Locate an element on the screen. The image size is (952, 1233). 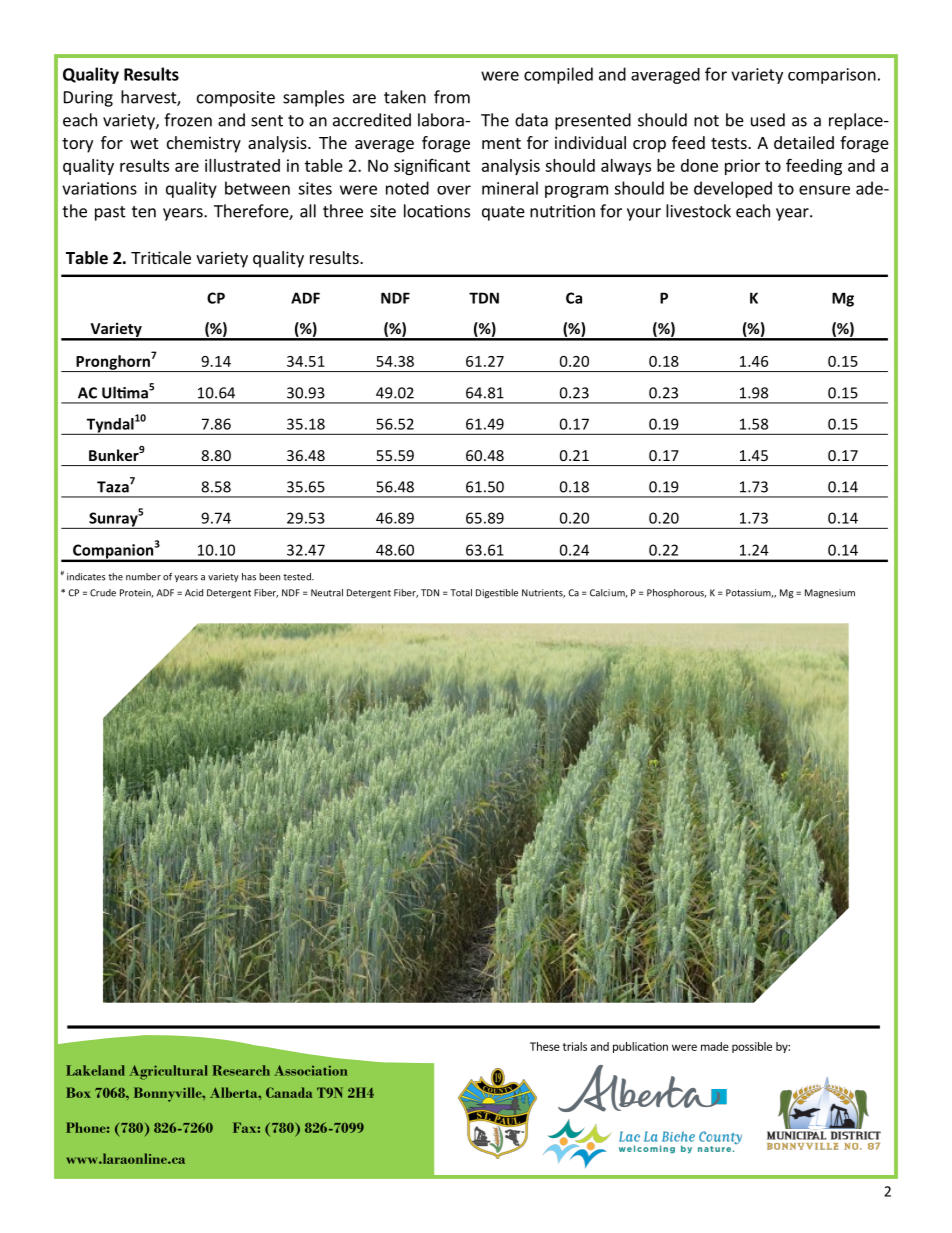
locations is located at coordinates (437, 211).
